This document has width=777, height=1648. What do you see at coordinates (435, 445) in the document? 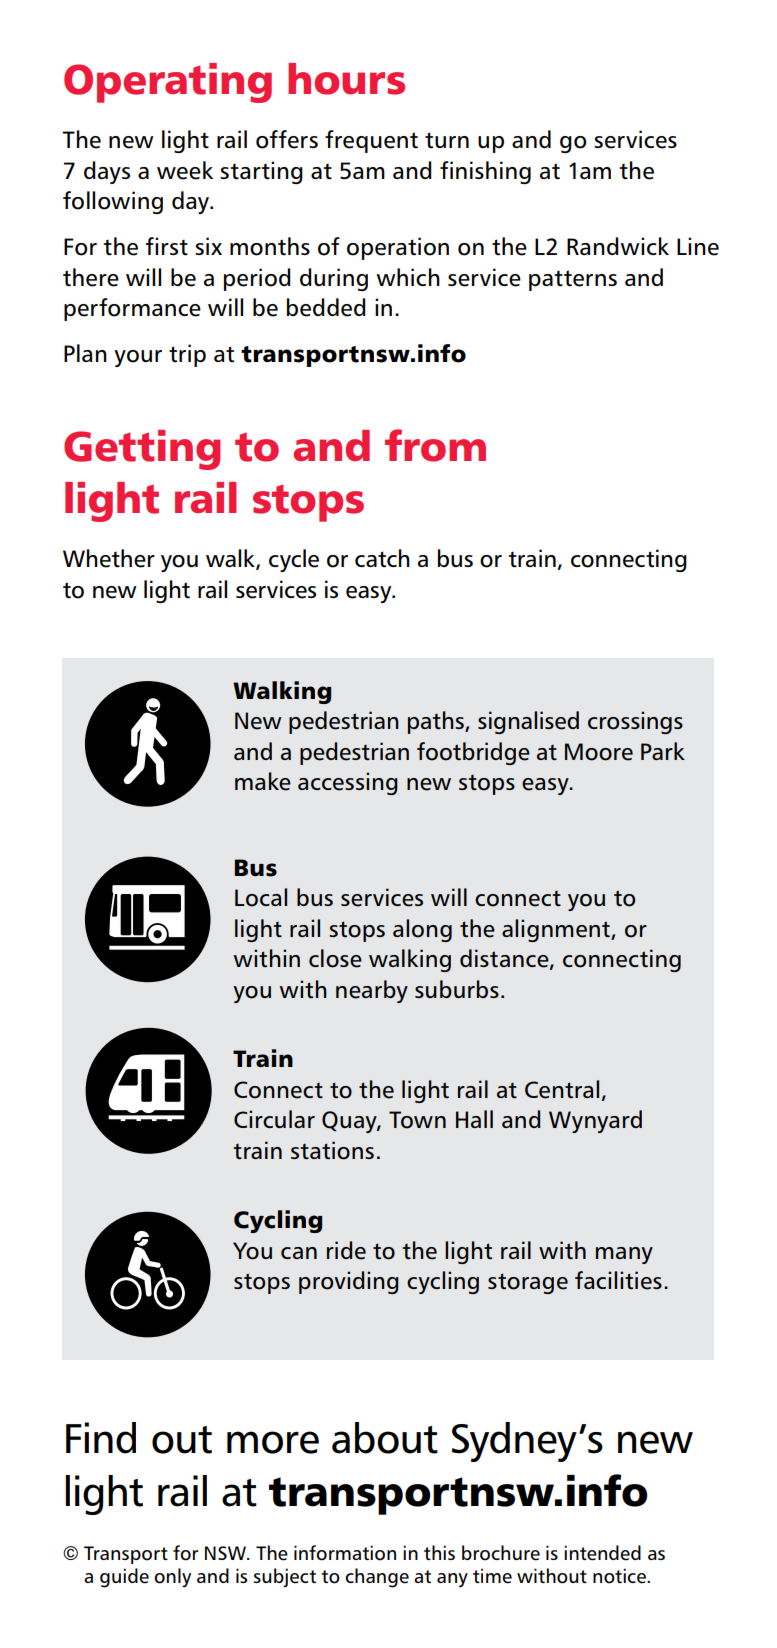
I see `from` at bounding box center [435, 445].
